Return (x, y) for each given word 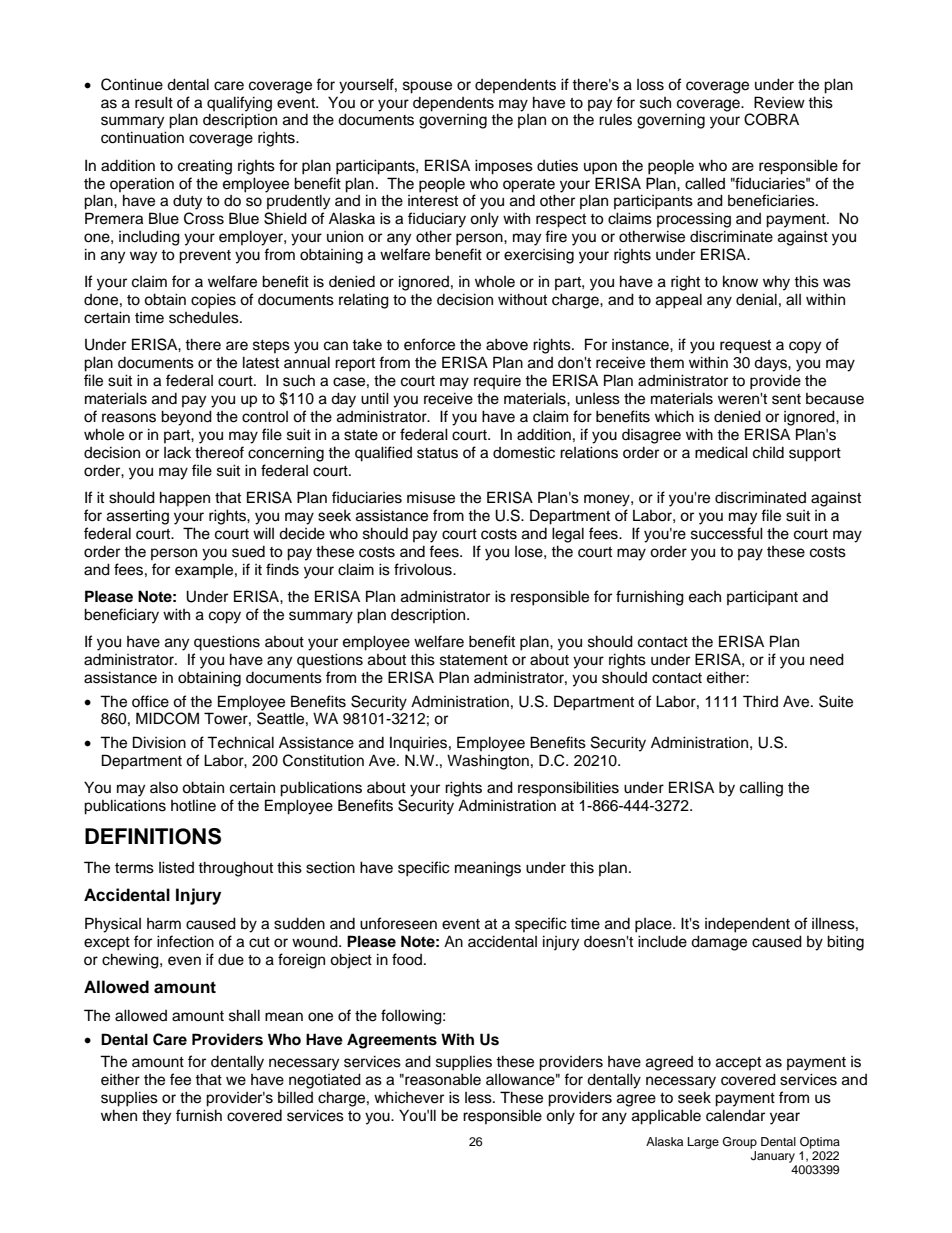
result (154, 102)
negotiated (325, 1081)
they (156, 1117)
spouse (427, 87)
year (785, 1118)
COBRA (771, 119)
